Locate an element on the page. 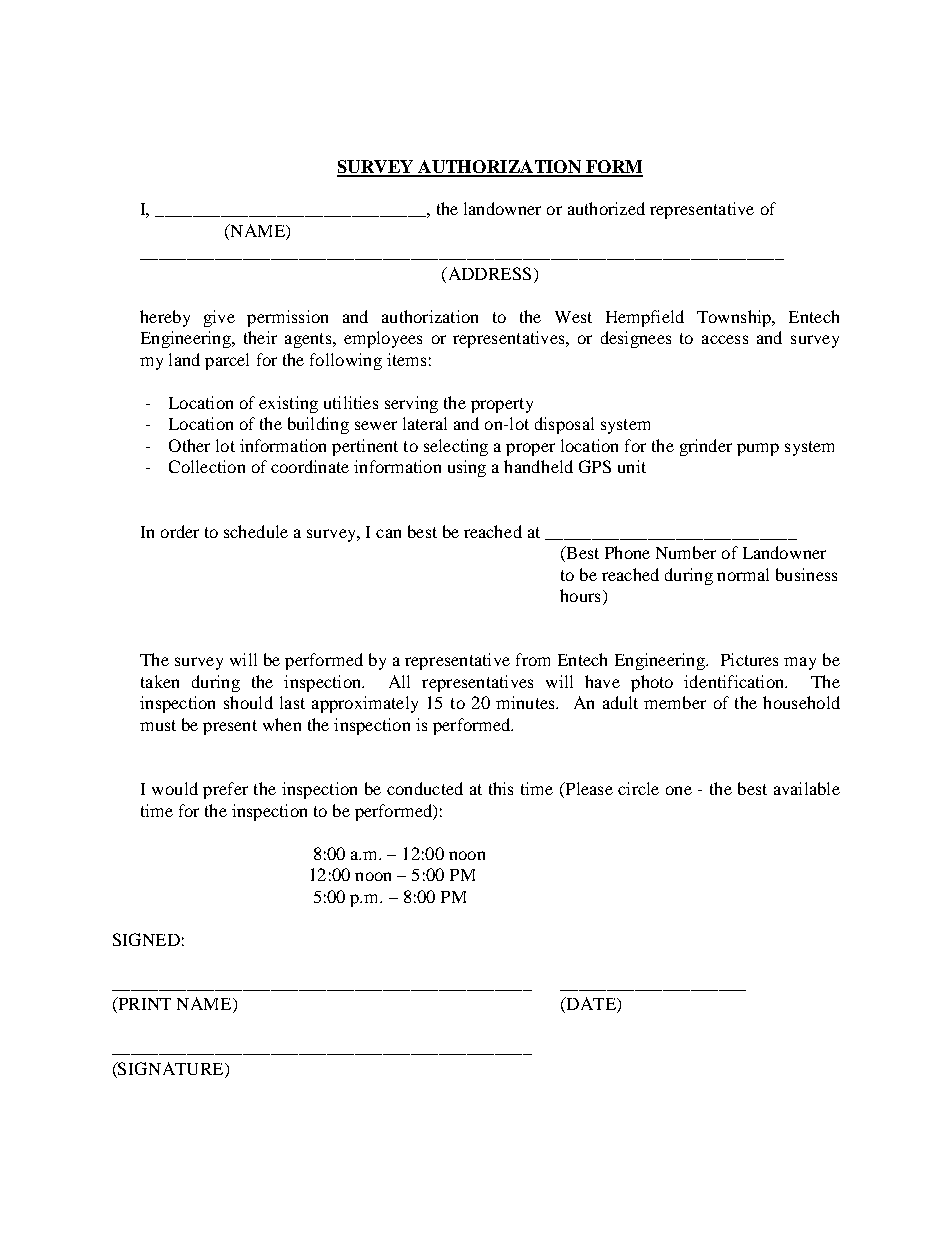  using is located at coordinates (467, 468).
